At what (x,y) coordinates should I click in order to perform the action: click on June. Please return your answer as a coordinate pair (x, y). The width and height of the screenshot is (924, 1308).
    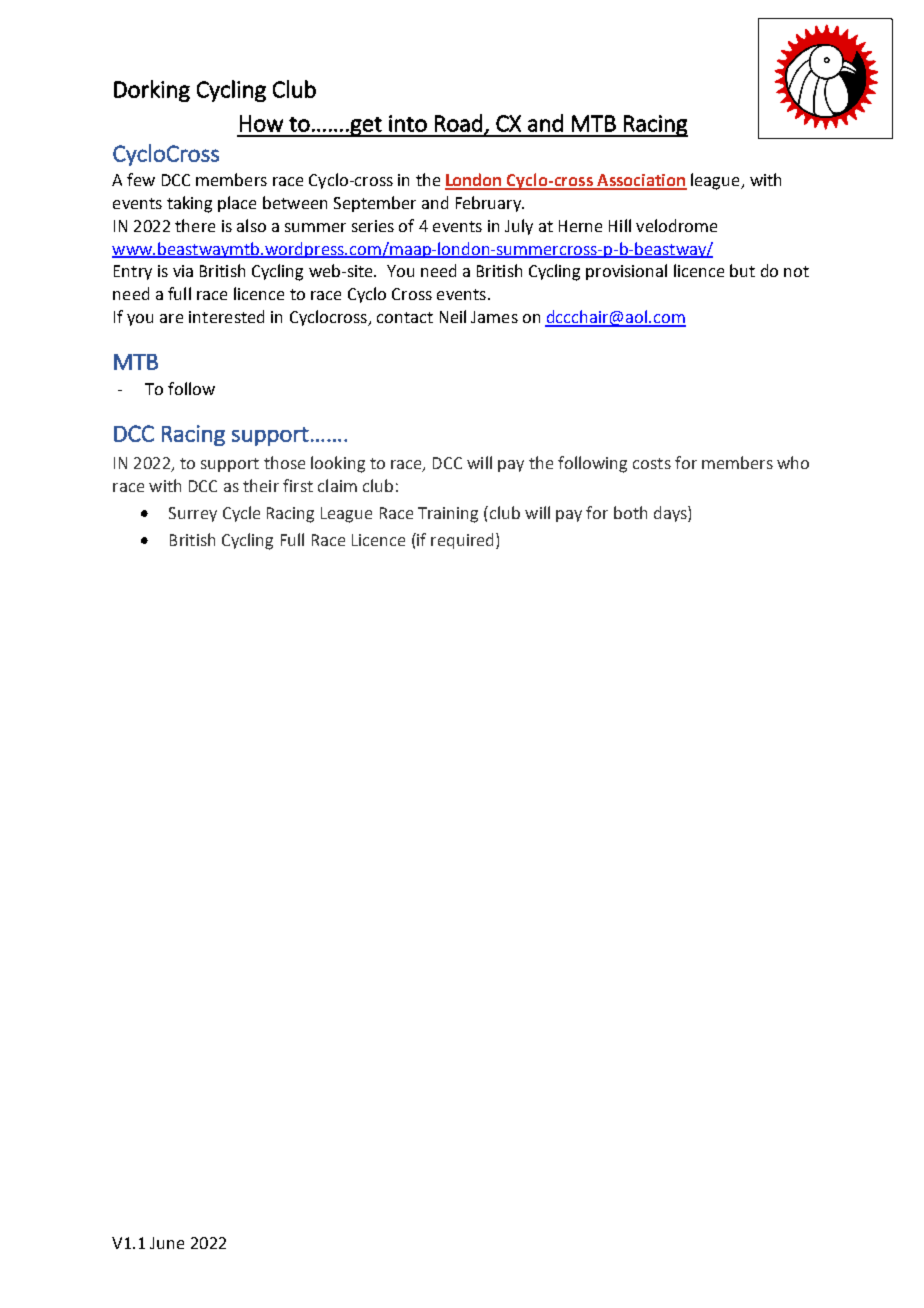
    Looking at the image, I should click on (167, 1243).
